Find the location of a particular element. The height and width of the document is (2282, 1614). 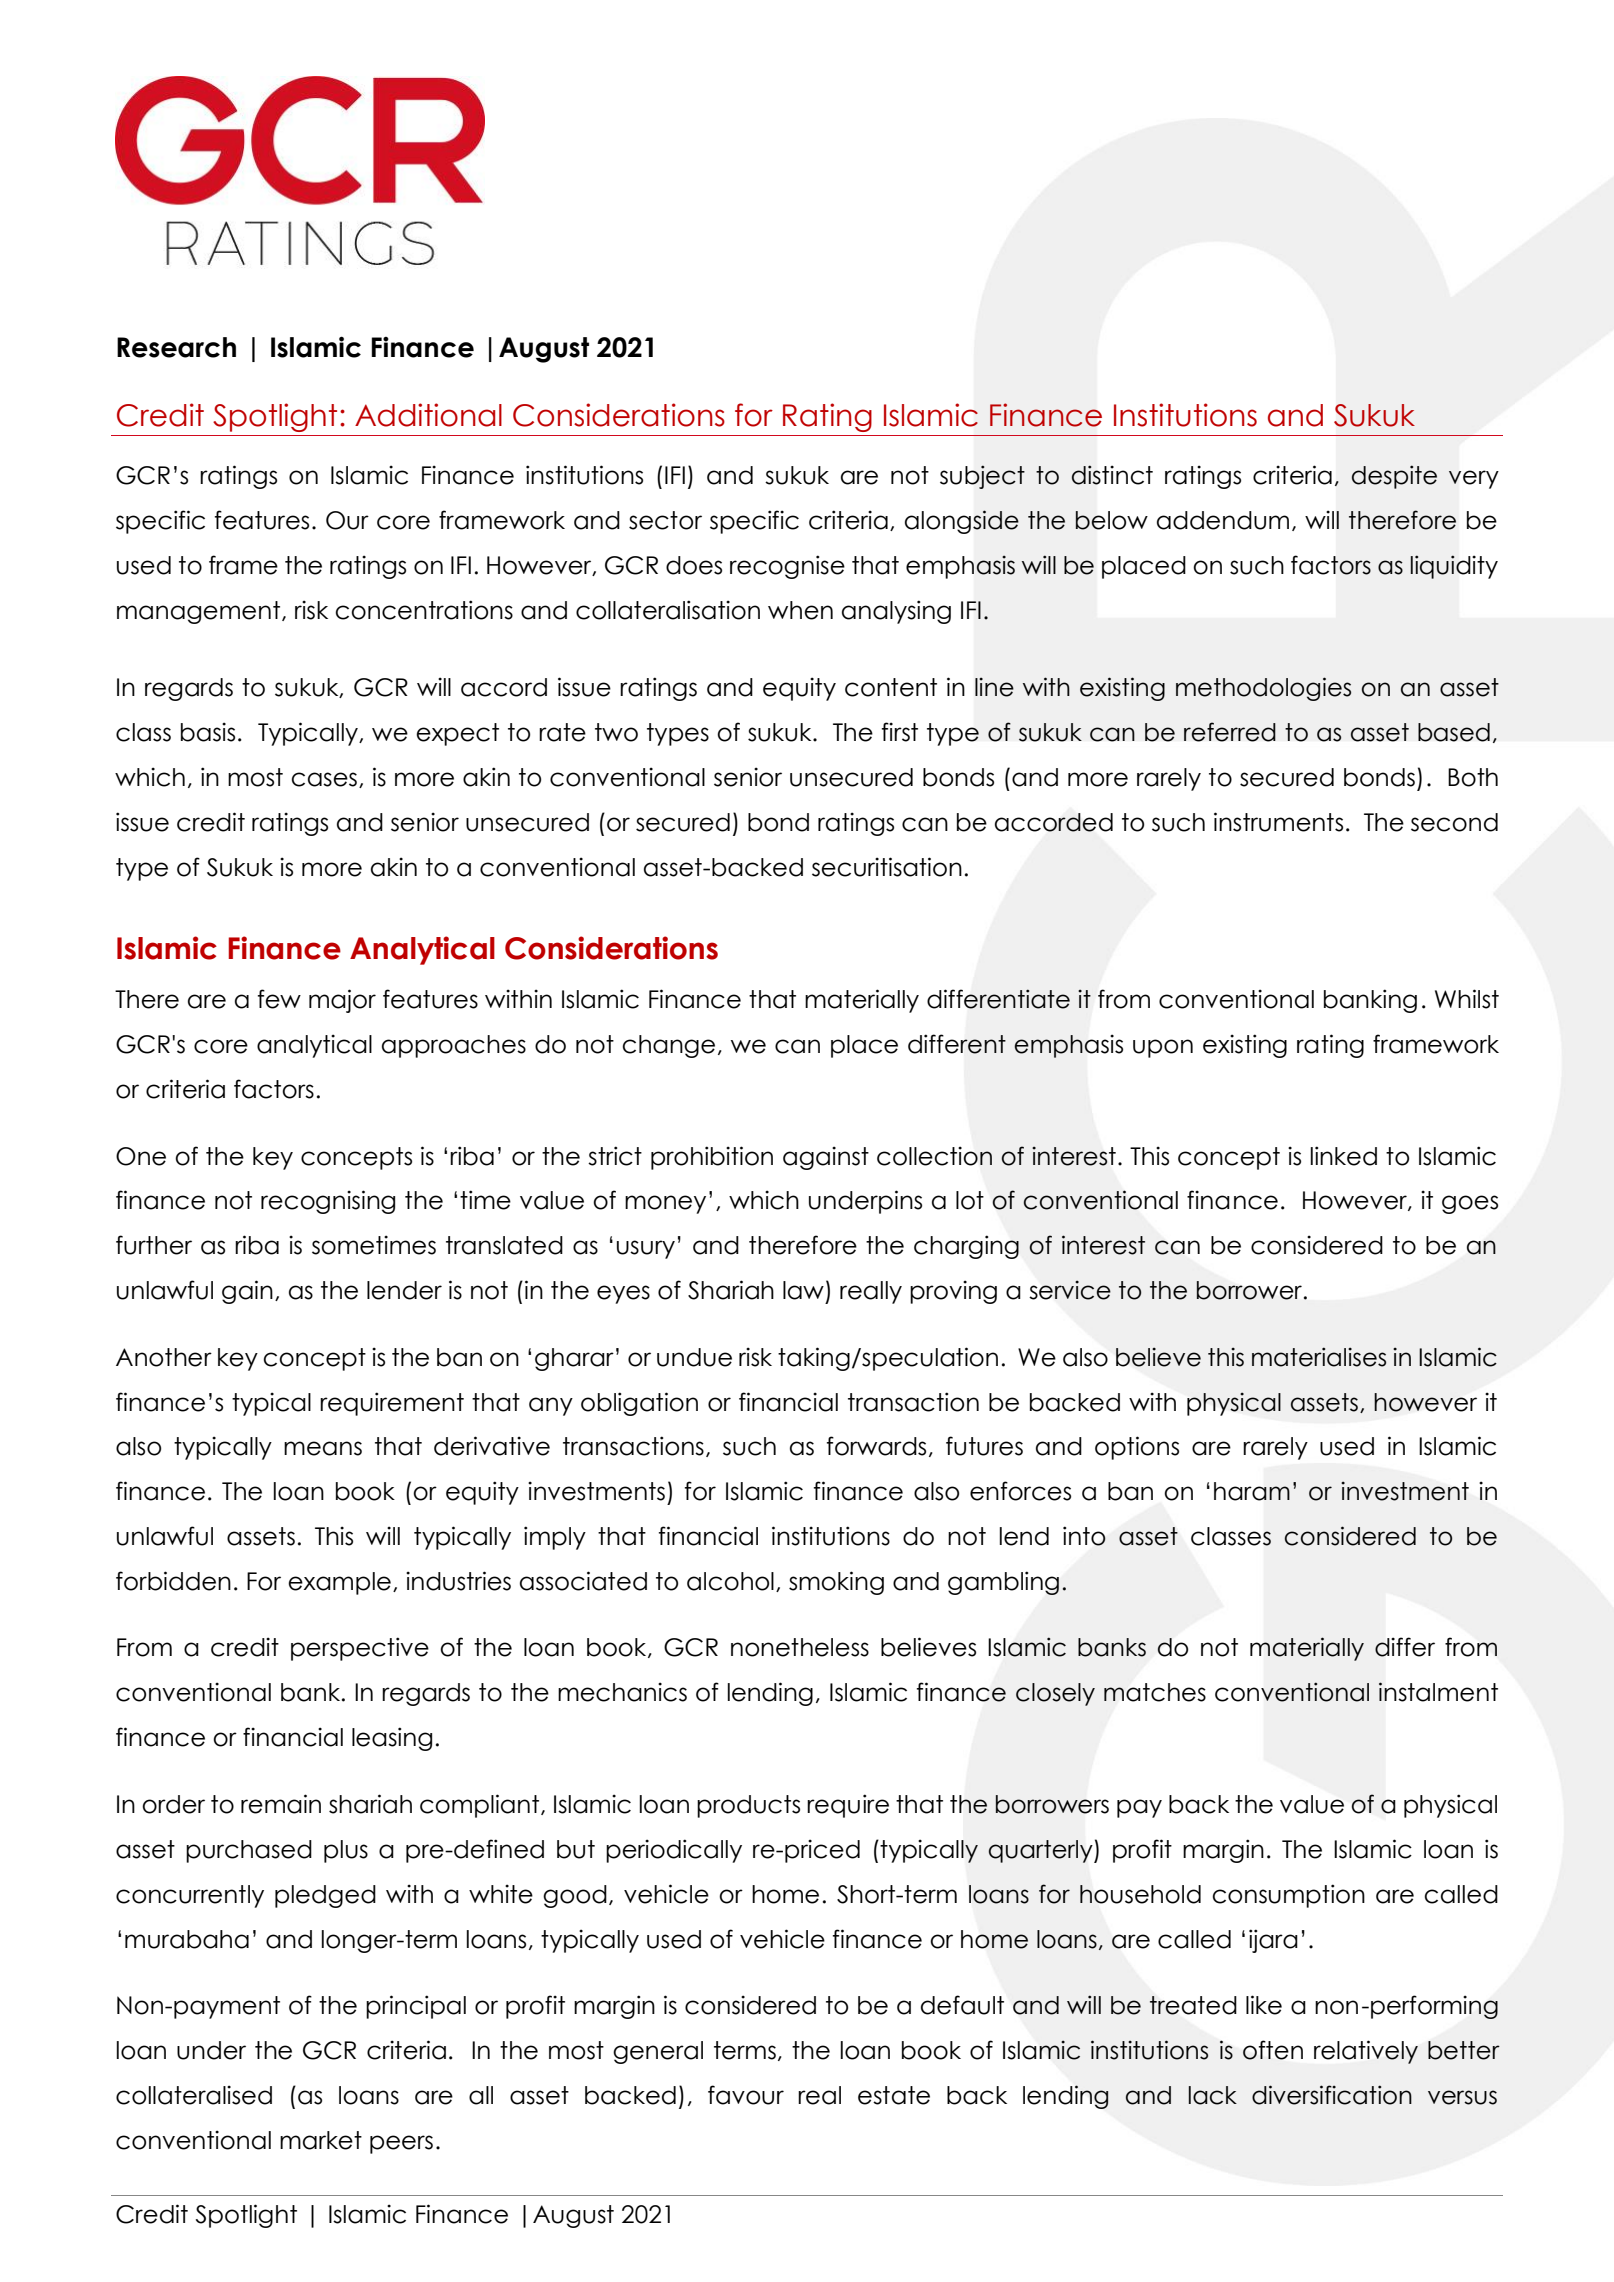

charging is located at coordinates (966, 1247).
